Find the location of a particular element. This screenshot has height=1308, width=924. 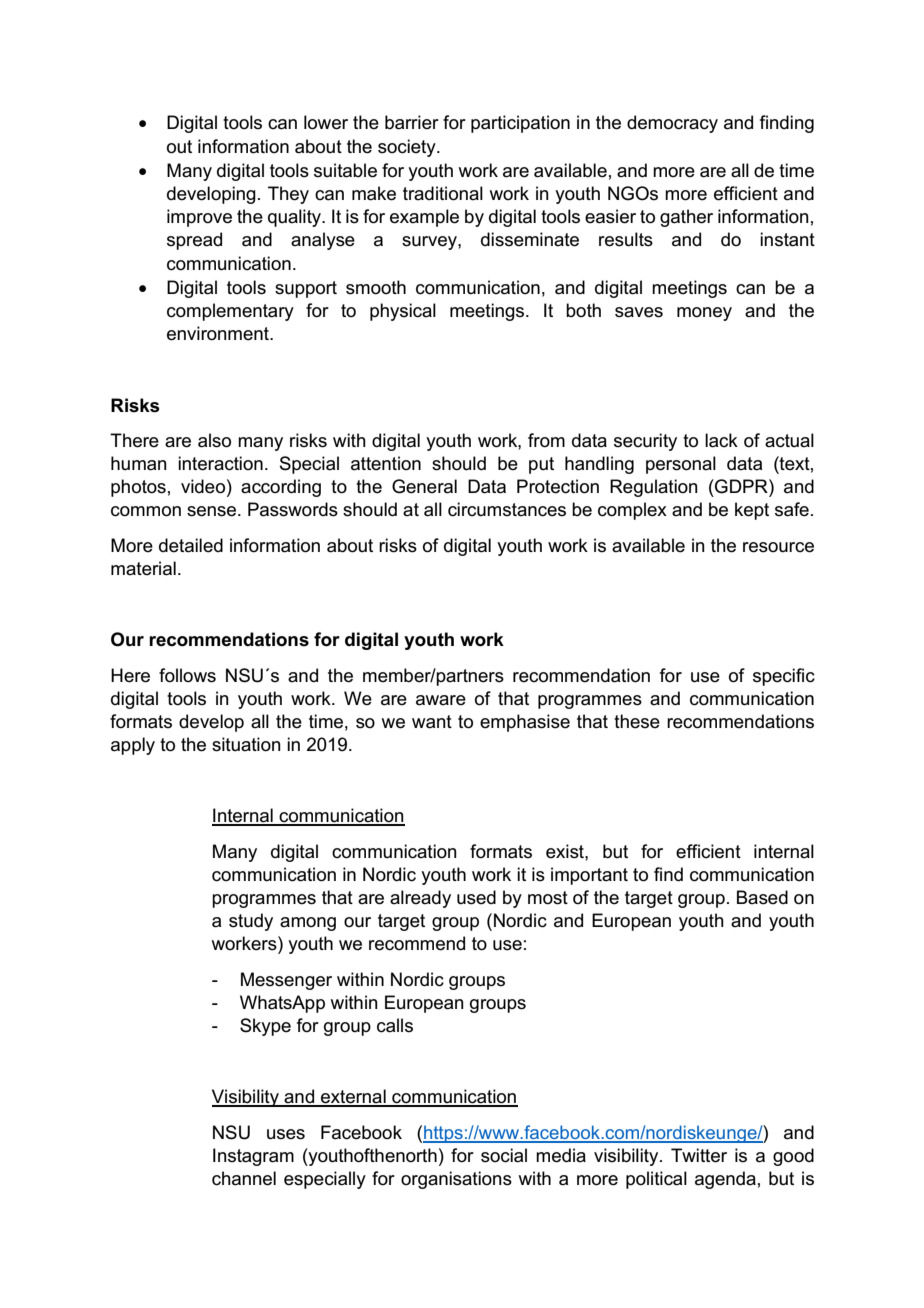

specific is located at coordinates (784, 677).
